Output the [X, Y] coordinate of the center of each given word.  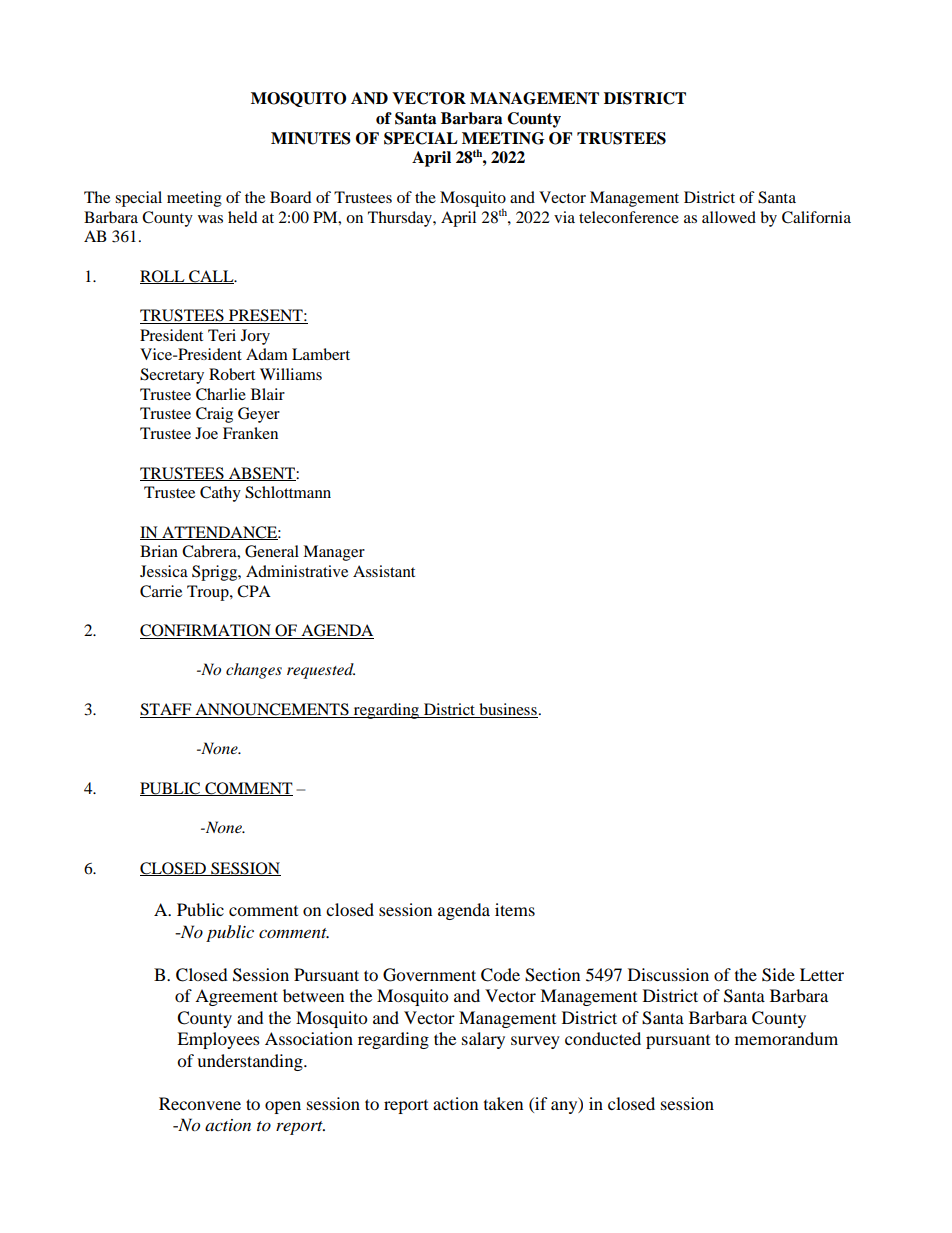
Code [500, 975]
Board [291, 197]
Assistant [384, 571]
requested [321, 671]
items [515, 909]
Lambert [321, 354]
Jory [255, 337]
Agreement [236, 997]
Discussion [668, 974]
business [508, 709]
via [564, 217]
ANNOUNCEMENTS [272, 710]
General [272, 551]
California [816, 217]
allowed [729, 217]
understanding [251, 1062]
